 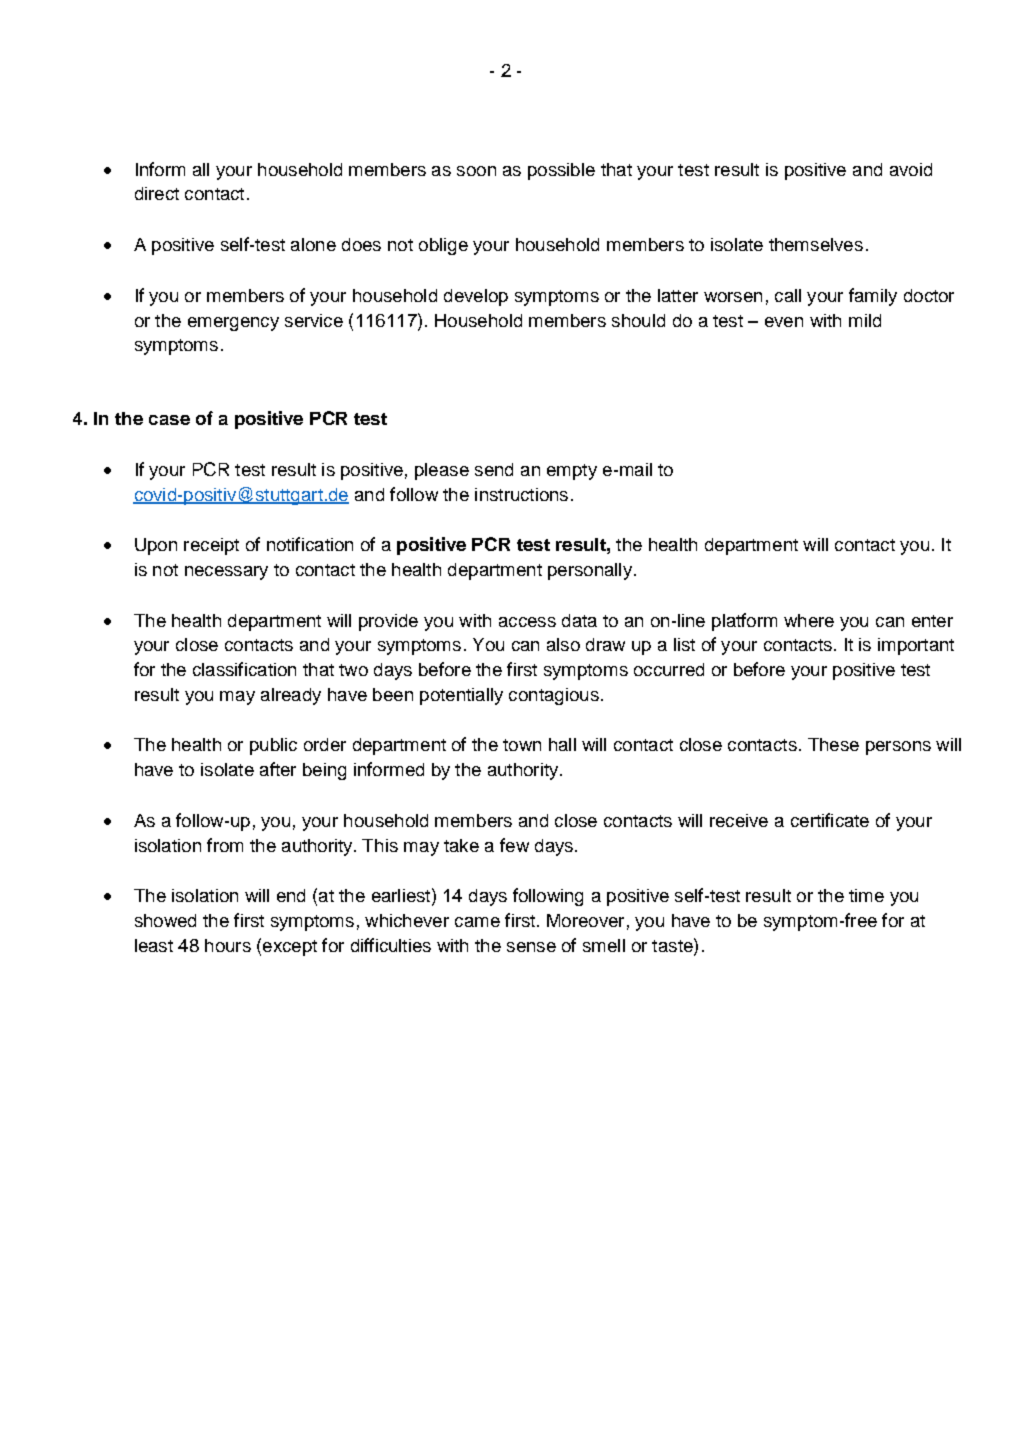 I want to click on instructions, so click(x=521, y=494).
